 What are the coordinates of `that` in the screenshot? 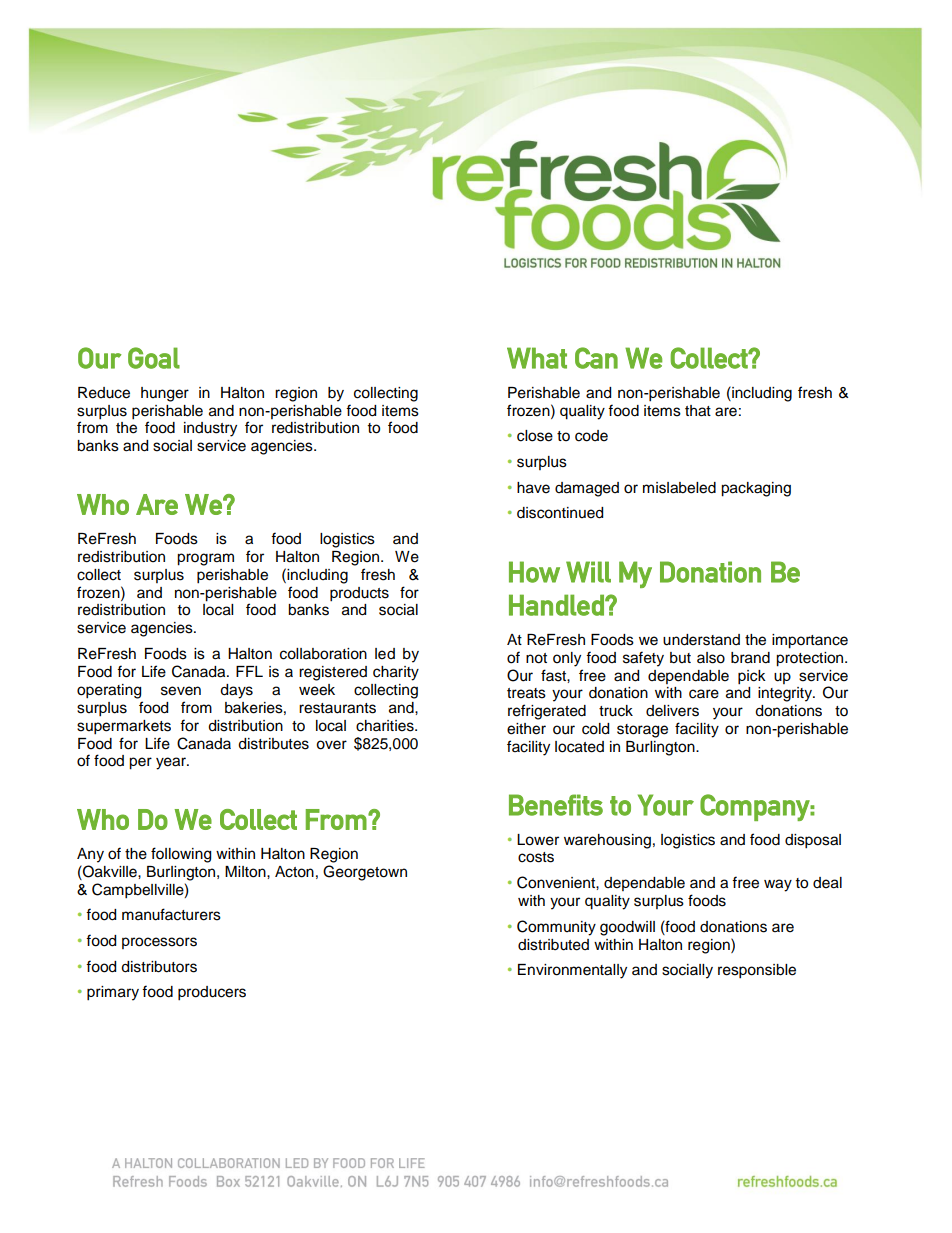 It's located at (698, 411).
